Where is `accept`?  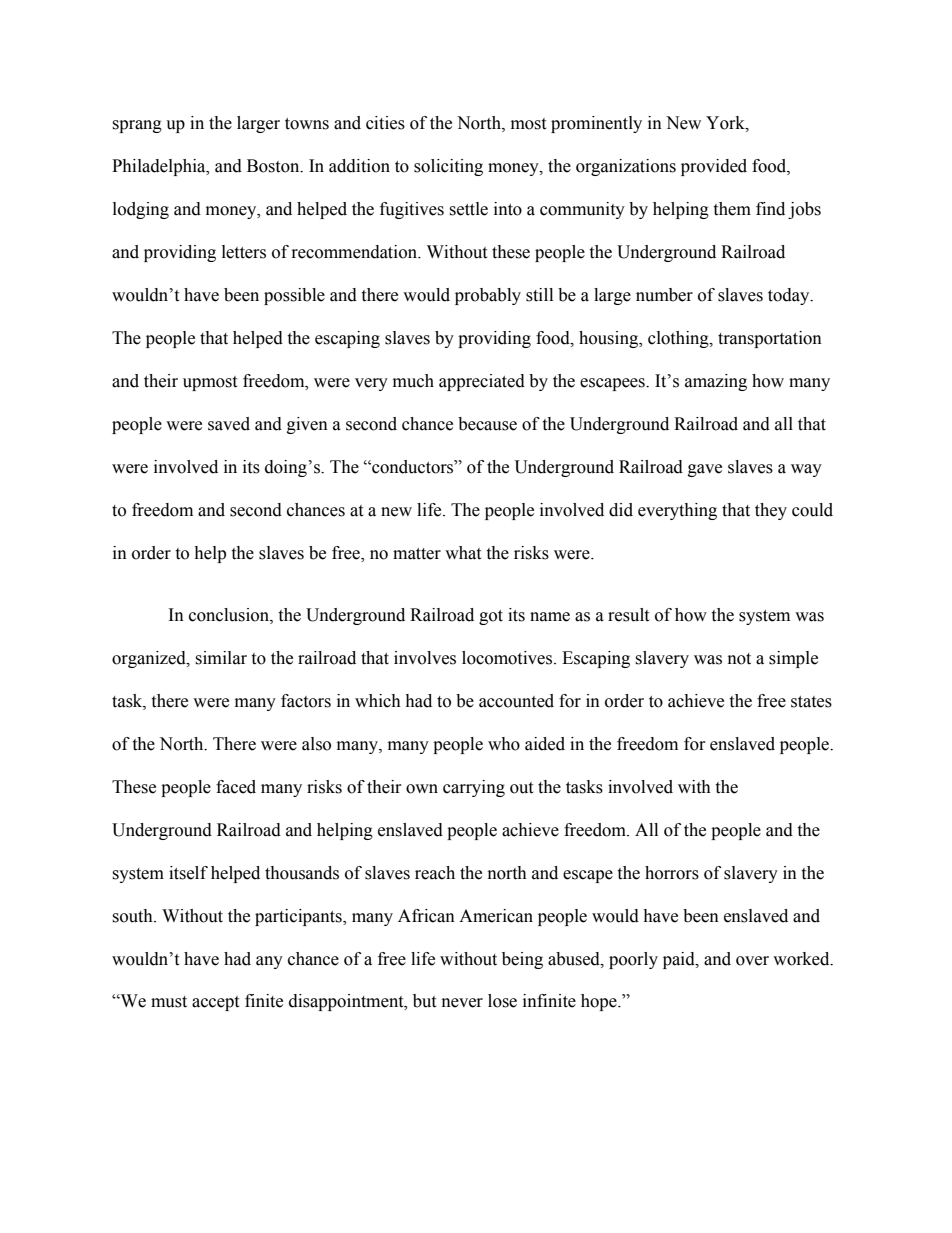
accept is located at coordinates (215, 1003).
